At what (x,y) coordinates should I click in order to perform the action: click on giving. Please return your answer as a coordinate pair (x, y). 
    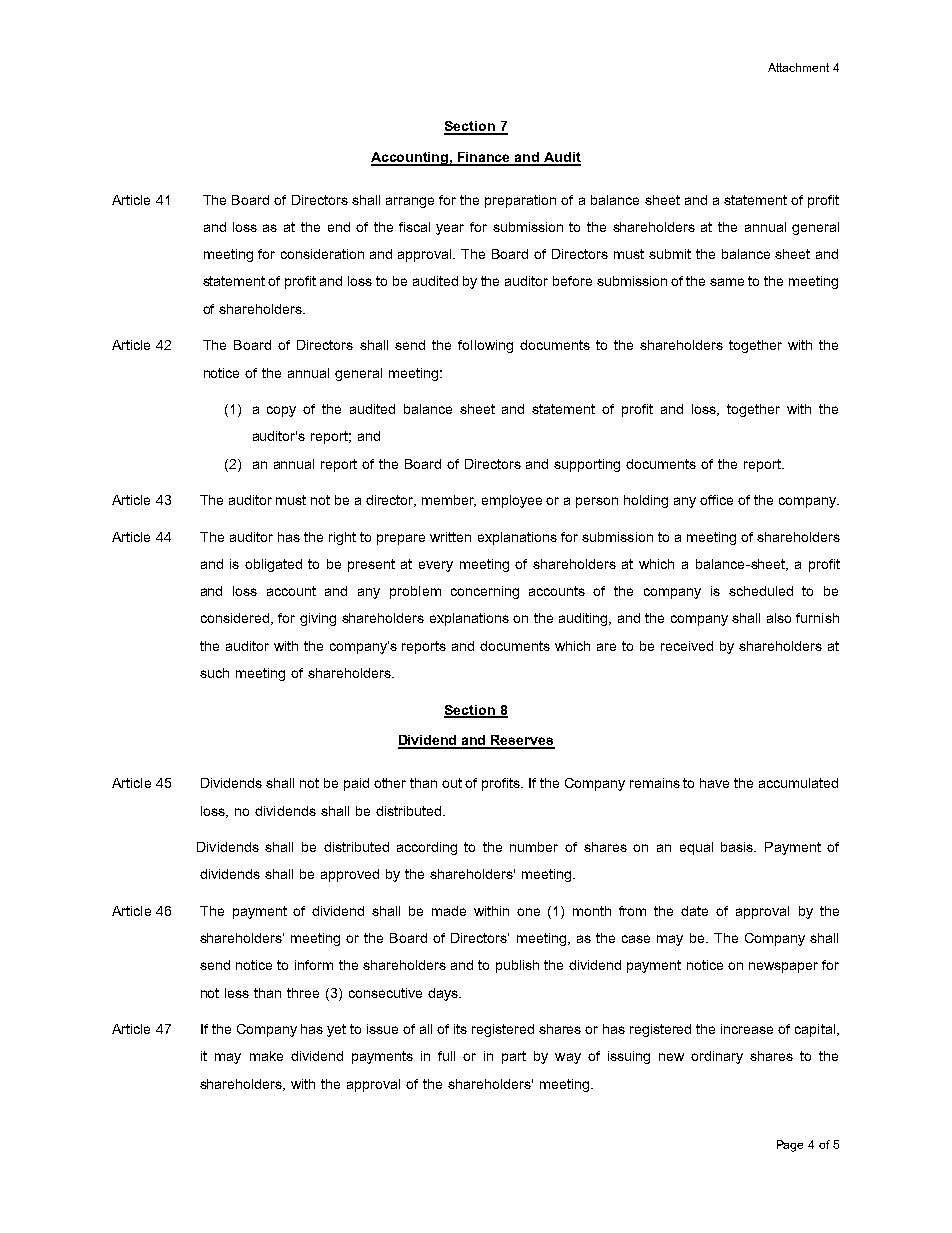
    Looking at the image, I should click on (318, 619).
